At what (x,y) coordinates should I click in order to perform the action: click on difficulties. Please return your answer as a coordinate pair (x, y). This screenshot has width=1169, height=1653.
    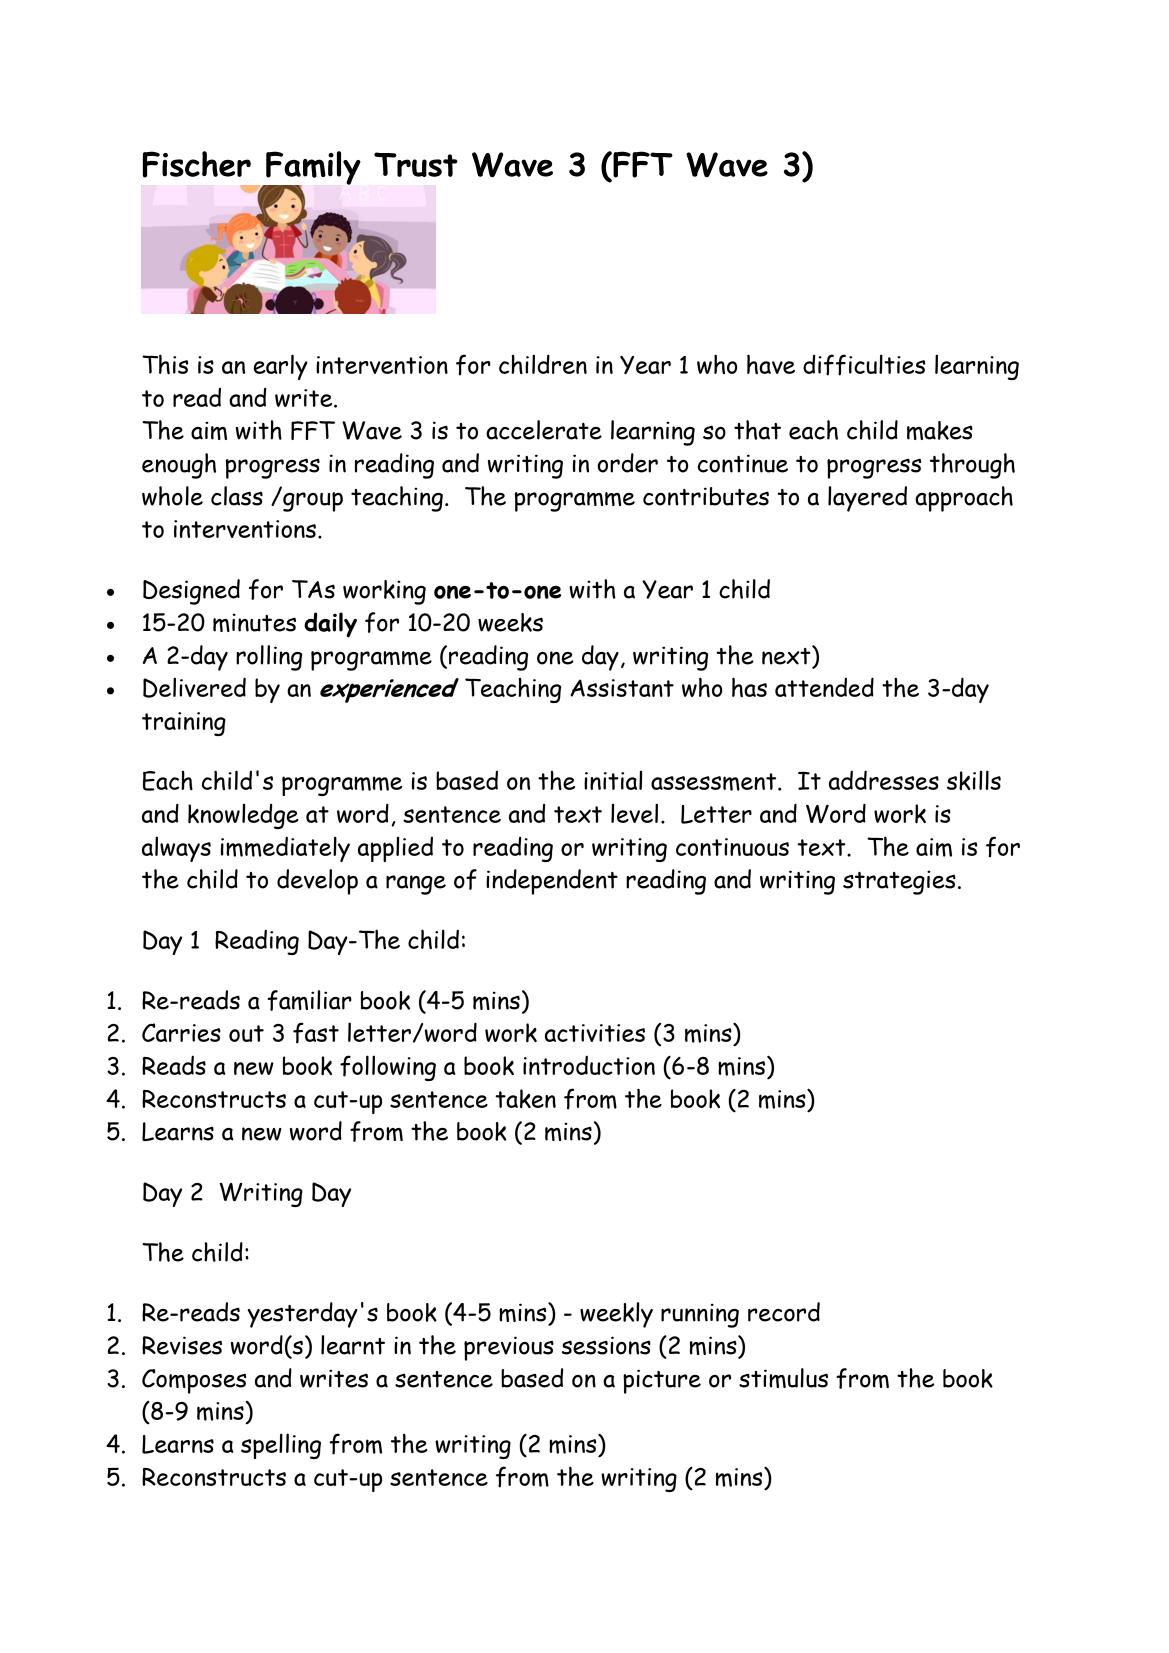
    Looking at the image, I should click on (864, 365).
